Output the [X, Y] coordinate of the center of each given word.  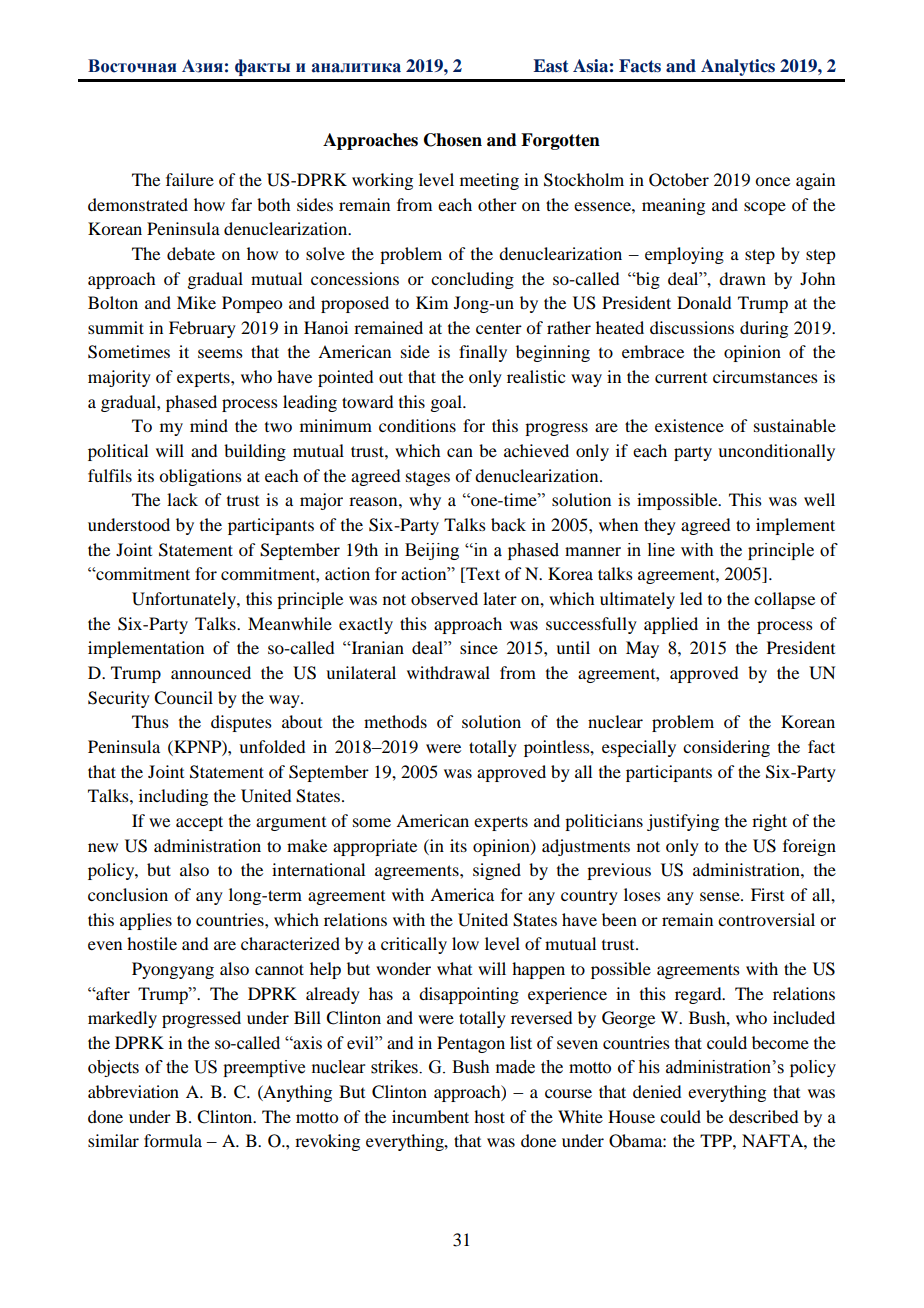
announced [211, 672]
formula [173, 1140]
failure [190, 179]
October [679, 180]
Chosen [453, 140]
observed [444, 598]
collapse [784, 600]
